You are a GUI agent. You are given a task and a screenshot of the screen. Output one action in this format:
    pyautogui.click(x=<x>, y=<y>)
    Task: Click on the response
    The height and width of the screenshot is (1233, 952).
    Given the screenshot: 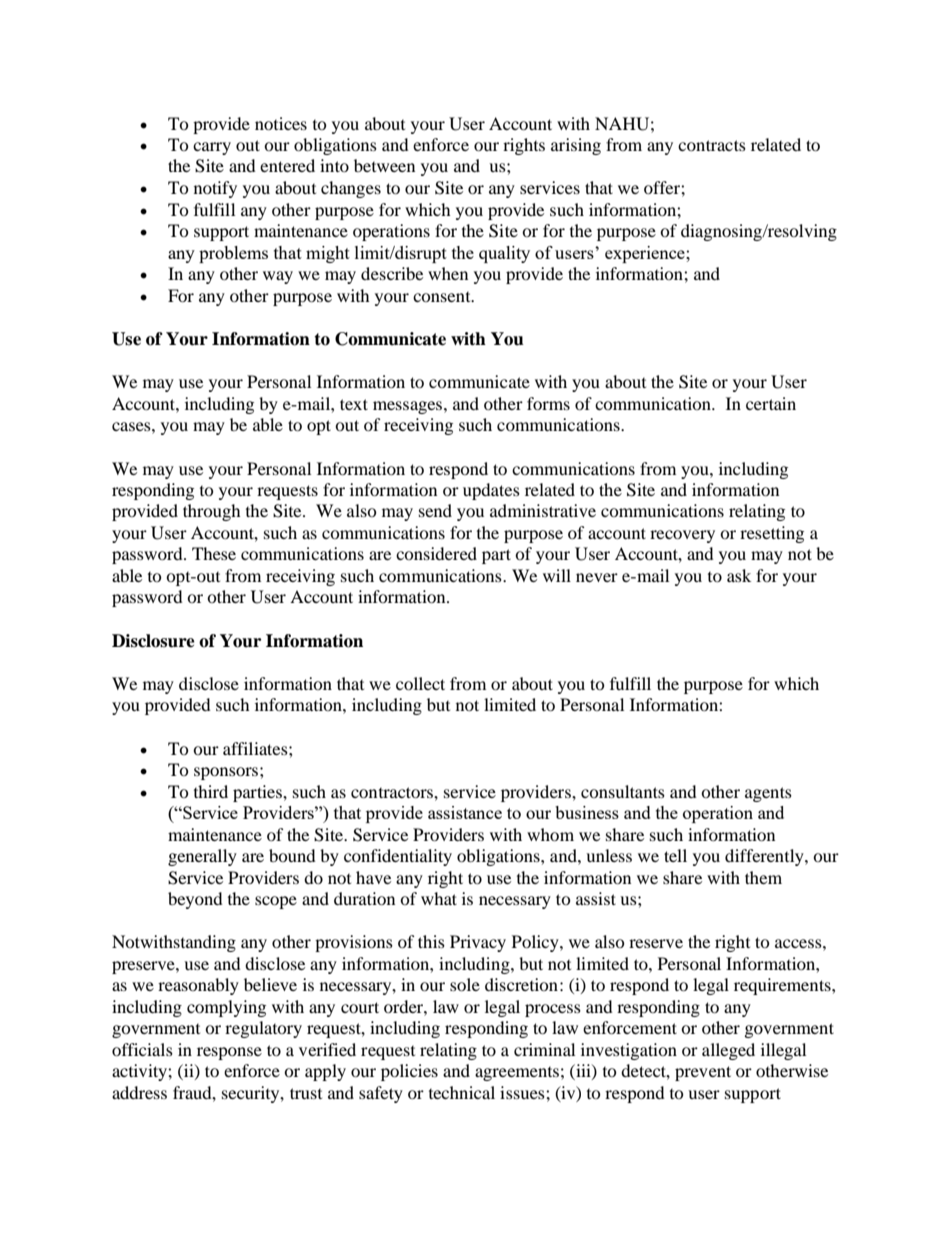 What is the action you would take?
    pyautogui.click(x=229, y=1053)
